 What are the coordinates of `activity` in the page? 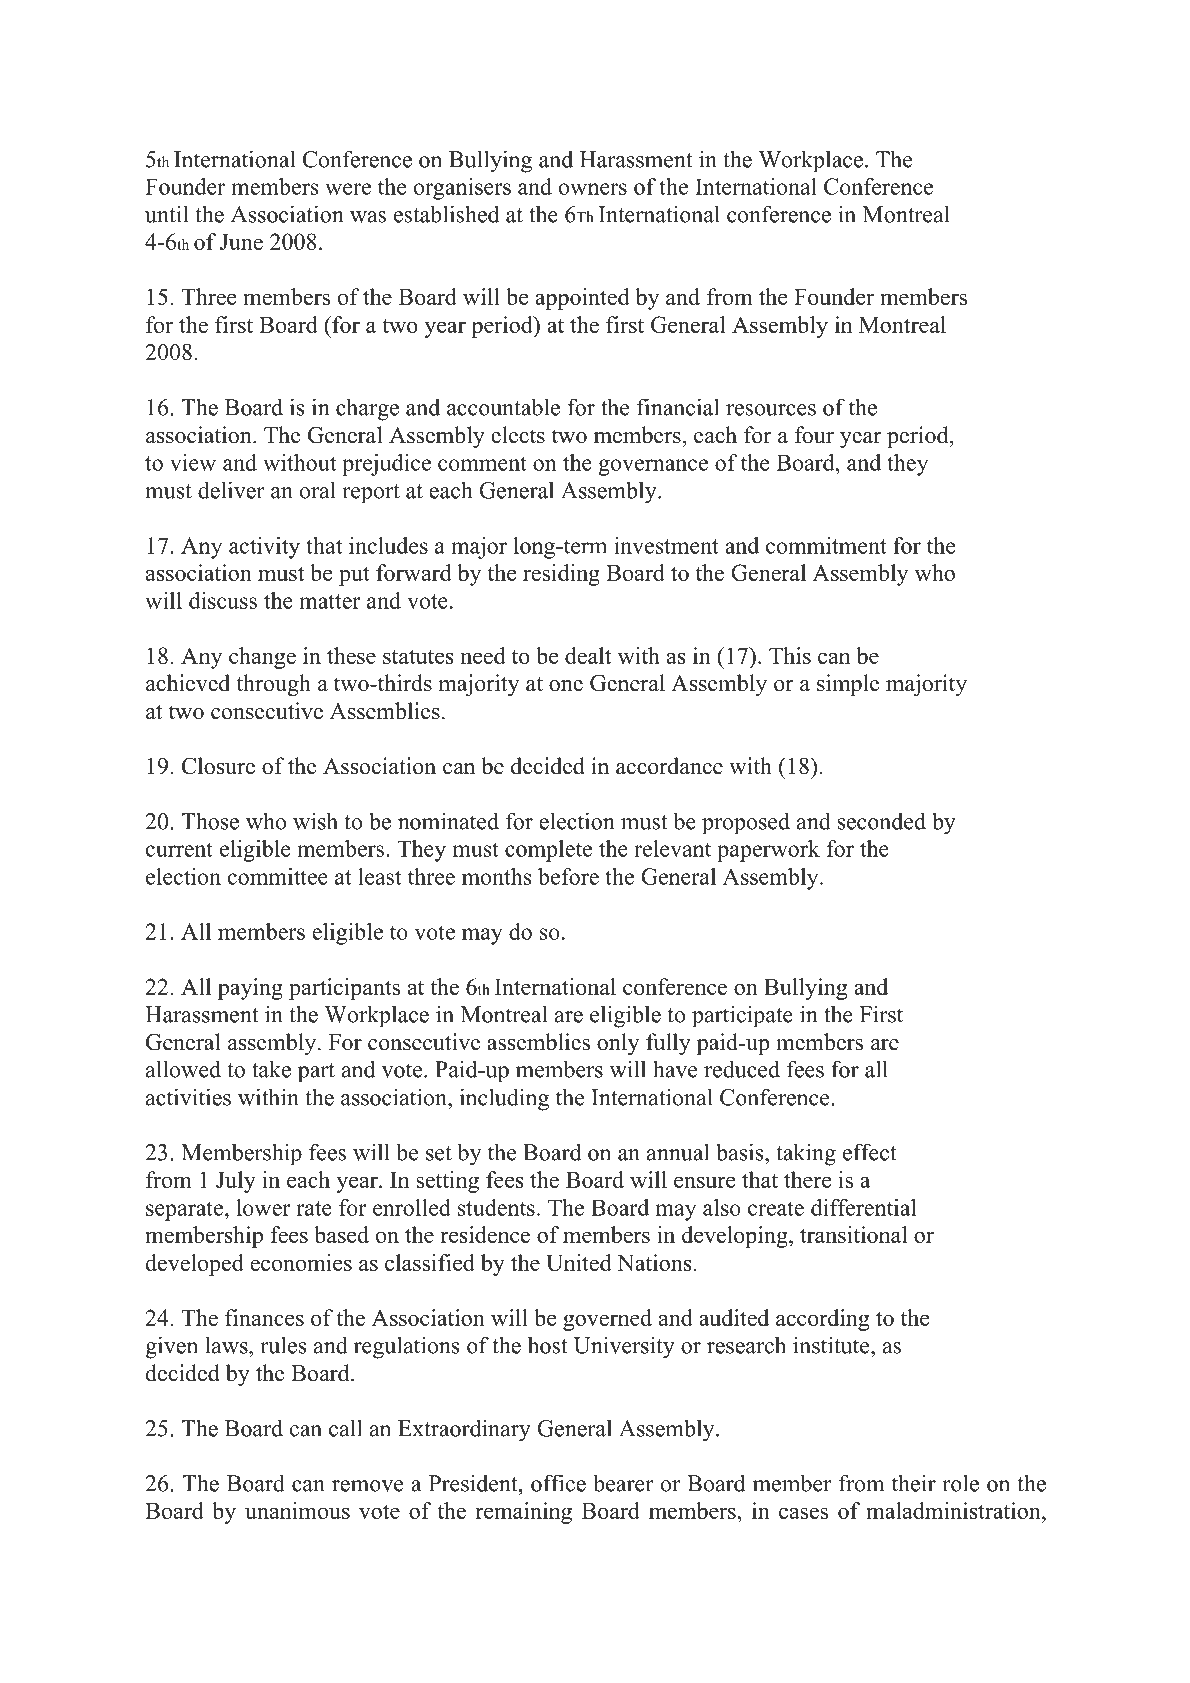 It's located at (264, 548).
